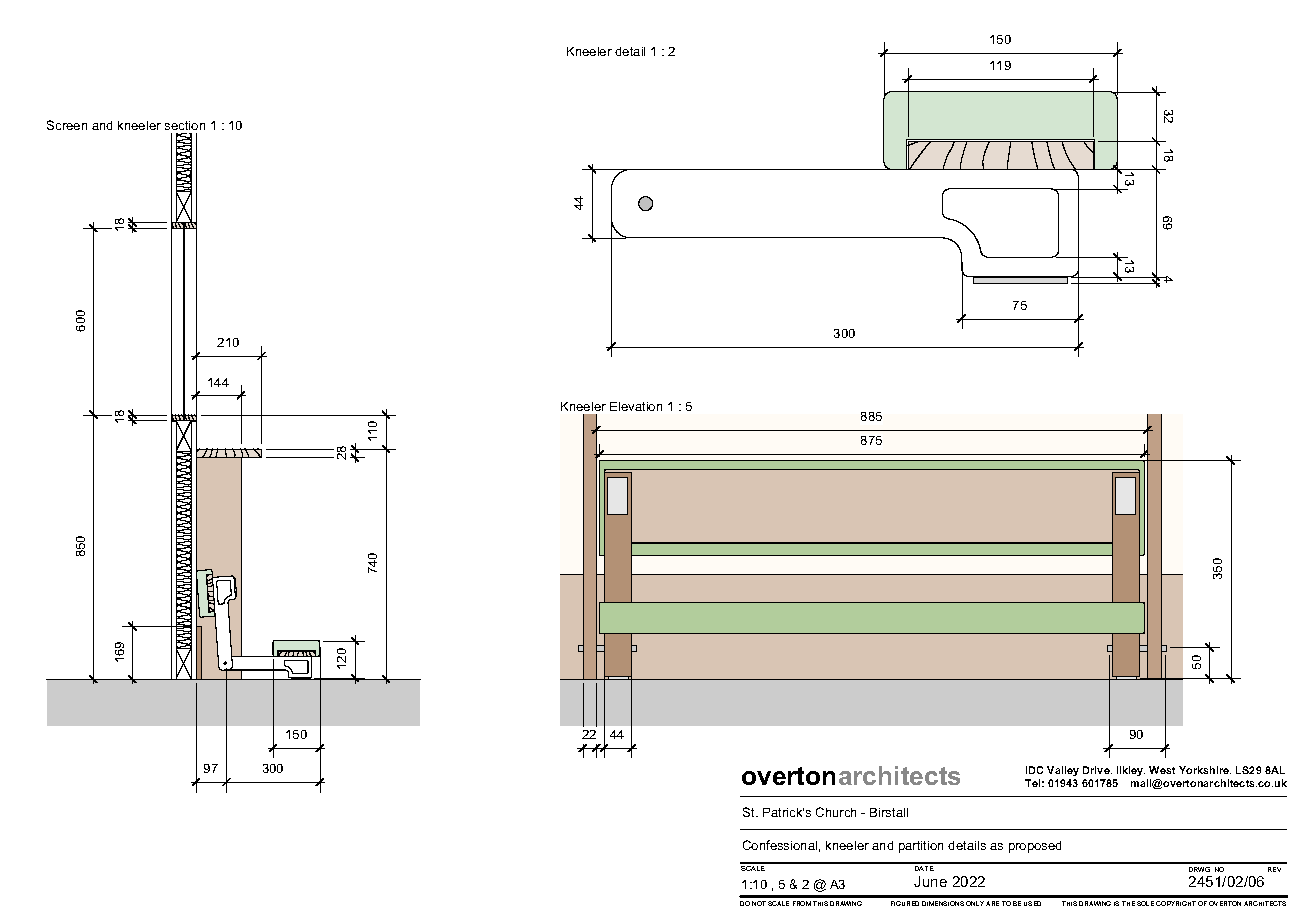 The width and height of the screenshot is (1308, 924). What do you see at coordinates (1063, 771) in the screenshot?
I see `Valley` at bounding box center [1063, 771].
